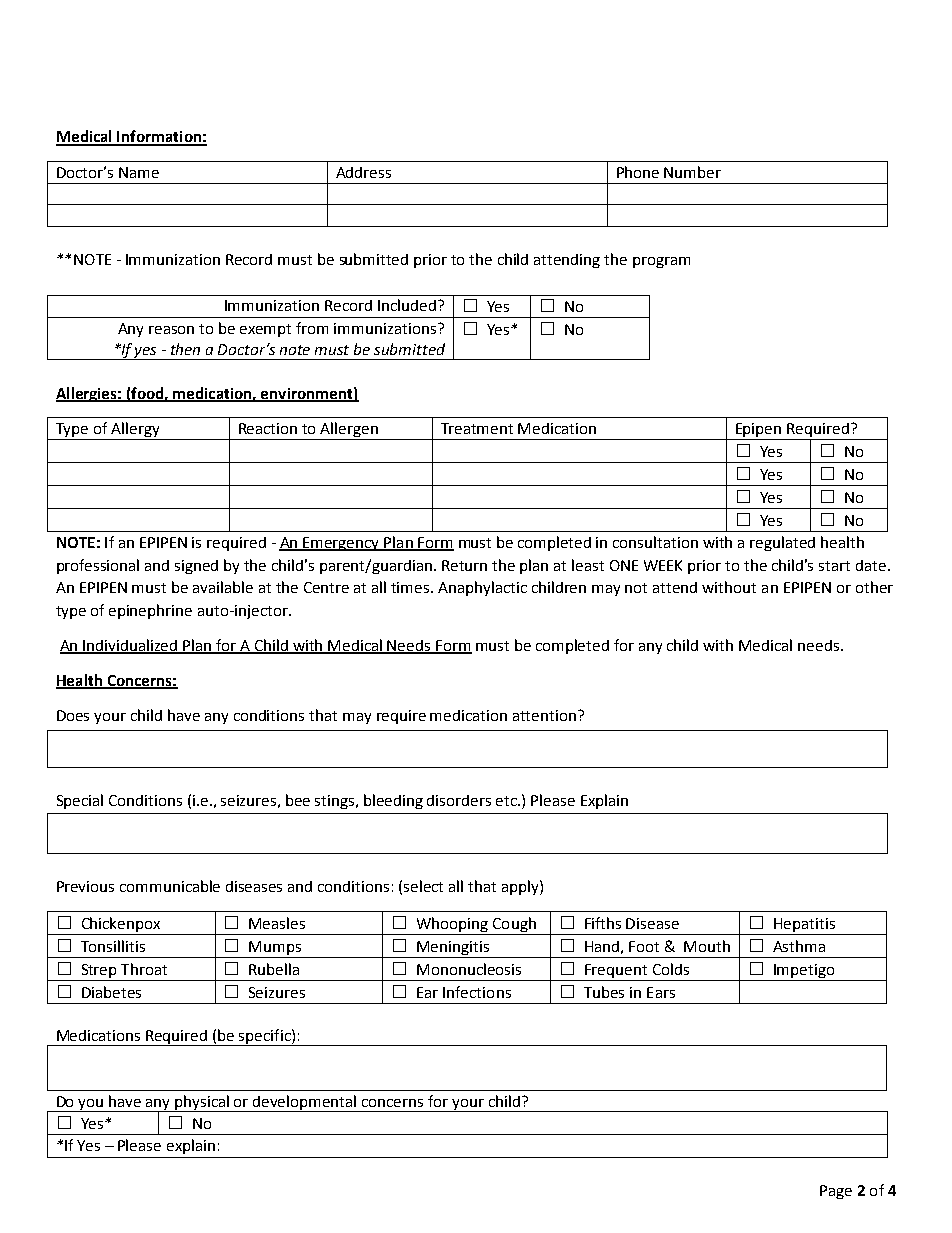  I want to click on Address, so click(363, 172).
